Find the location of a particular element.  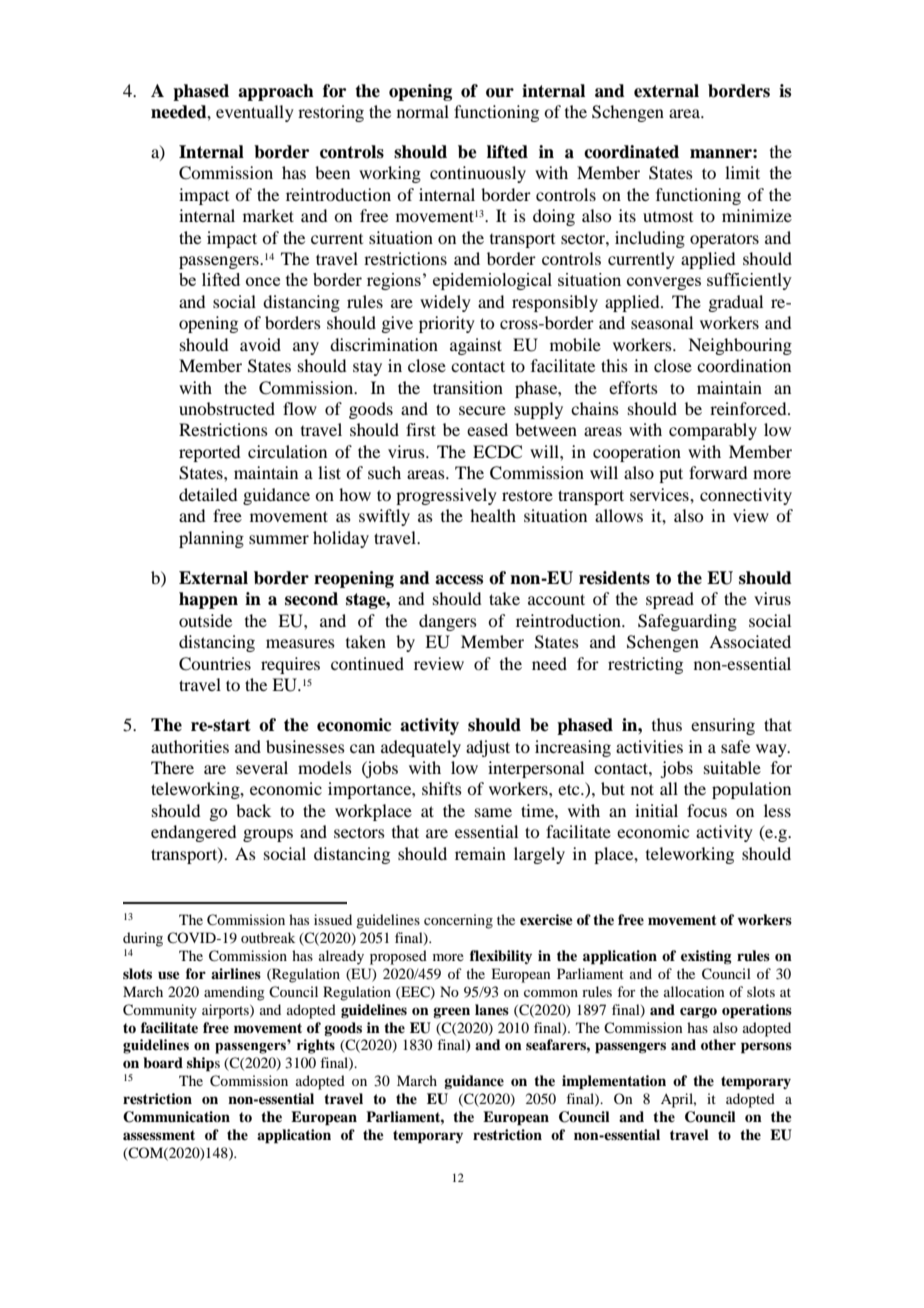

limit is located at coordinates (742, 172).
